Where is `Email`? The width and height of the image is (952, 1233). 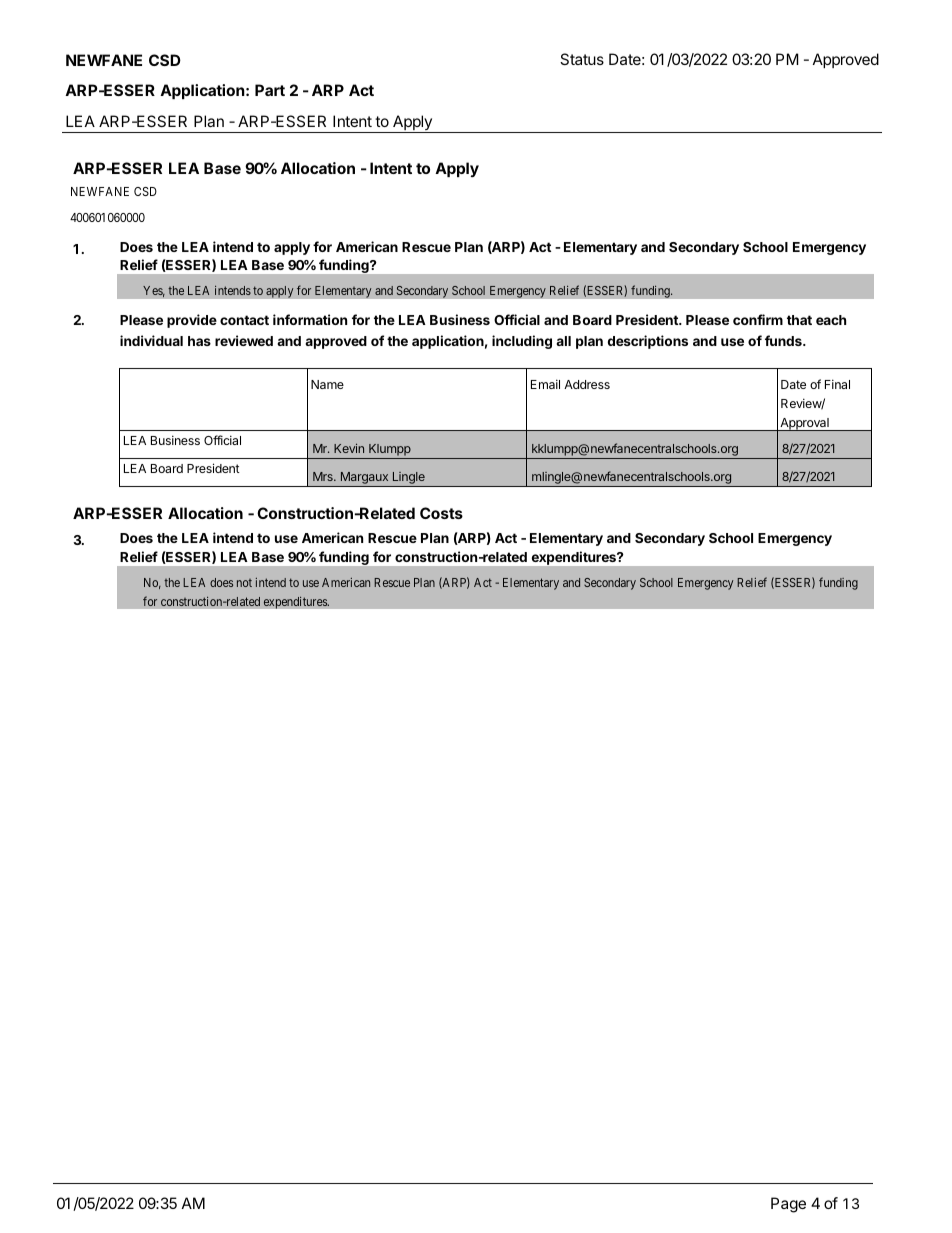
Email is located at coordinates (545, 384).
